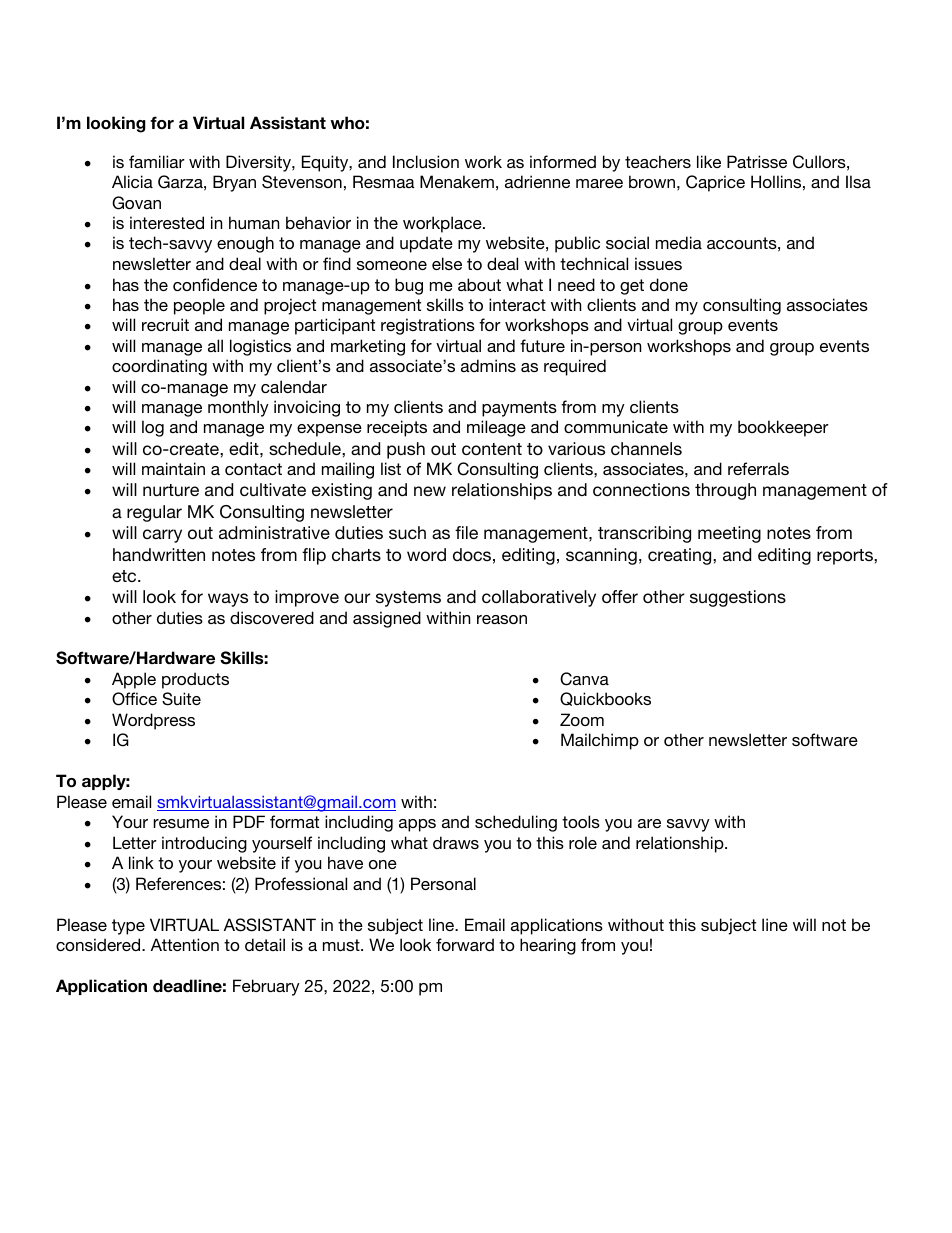 This image has width=952, height=1233. What do you see at coordinates (537, 181) in the image?
I see `adrienne` at bounding box center [537, 181].
